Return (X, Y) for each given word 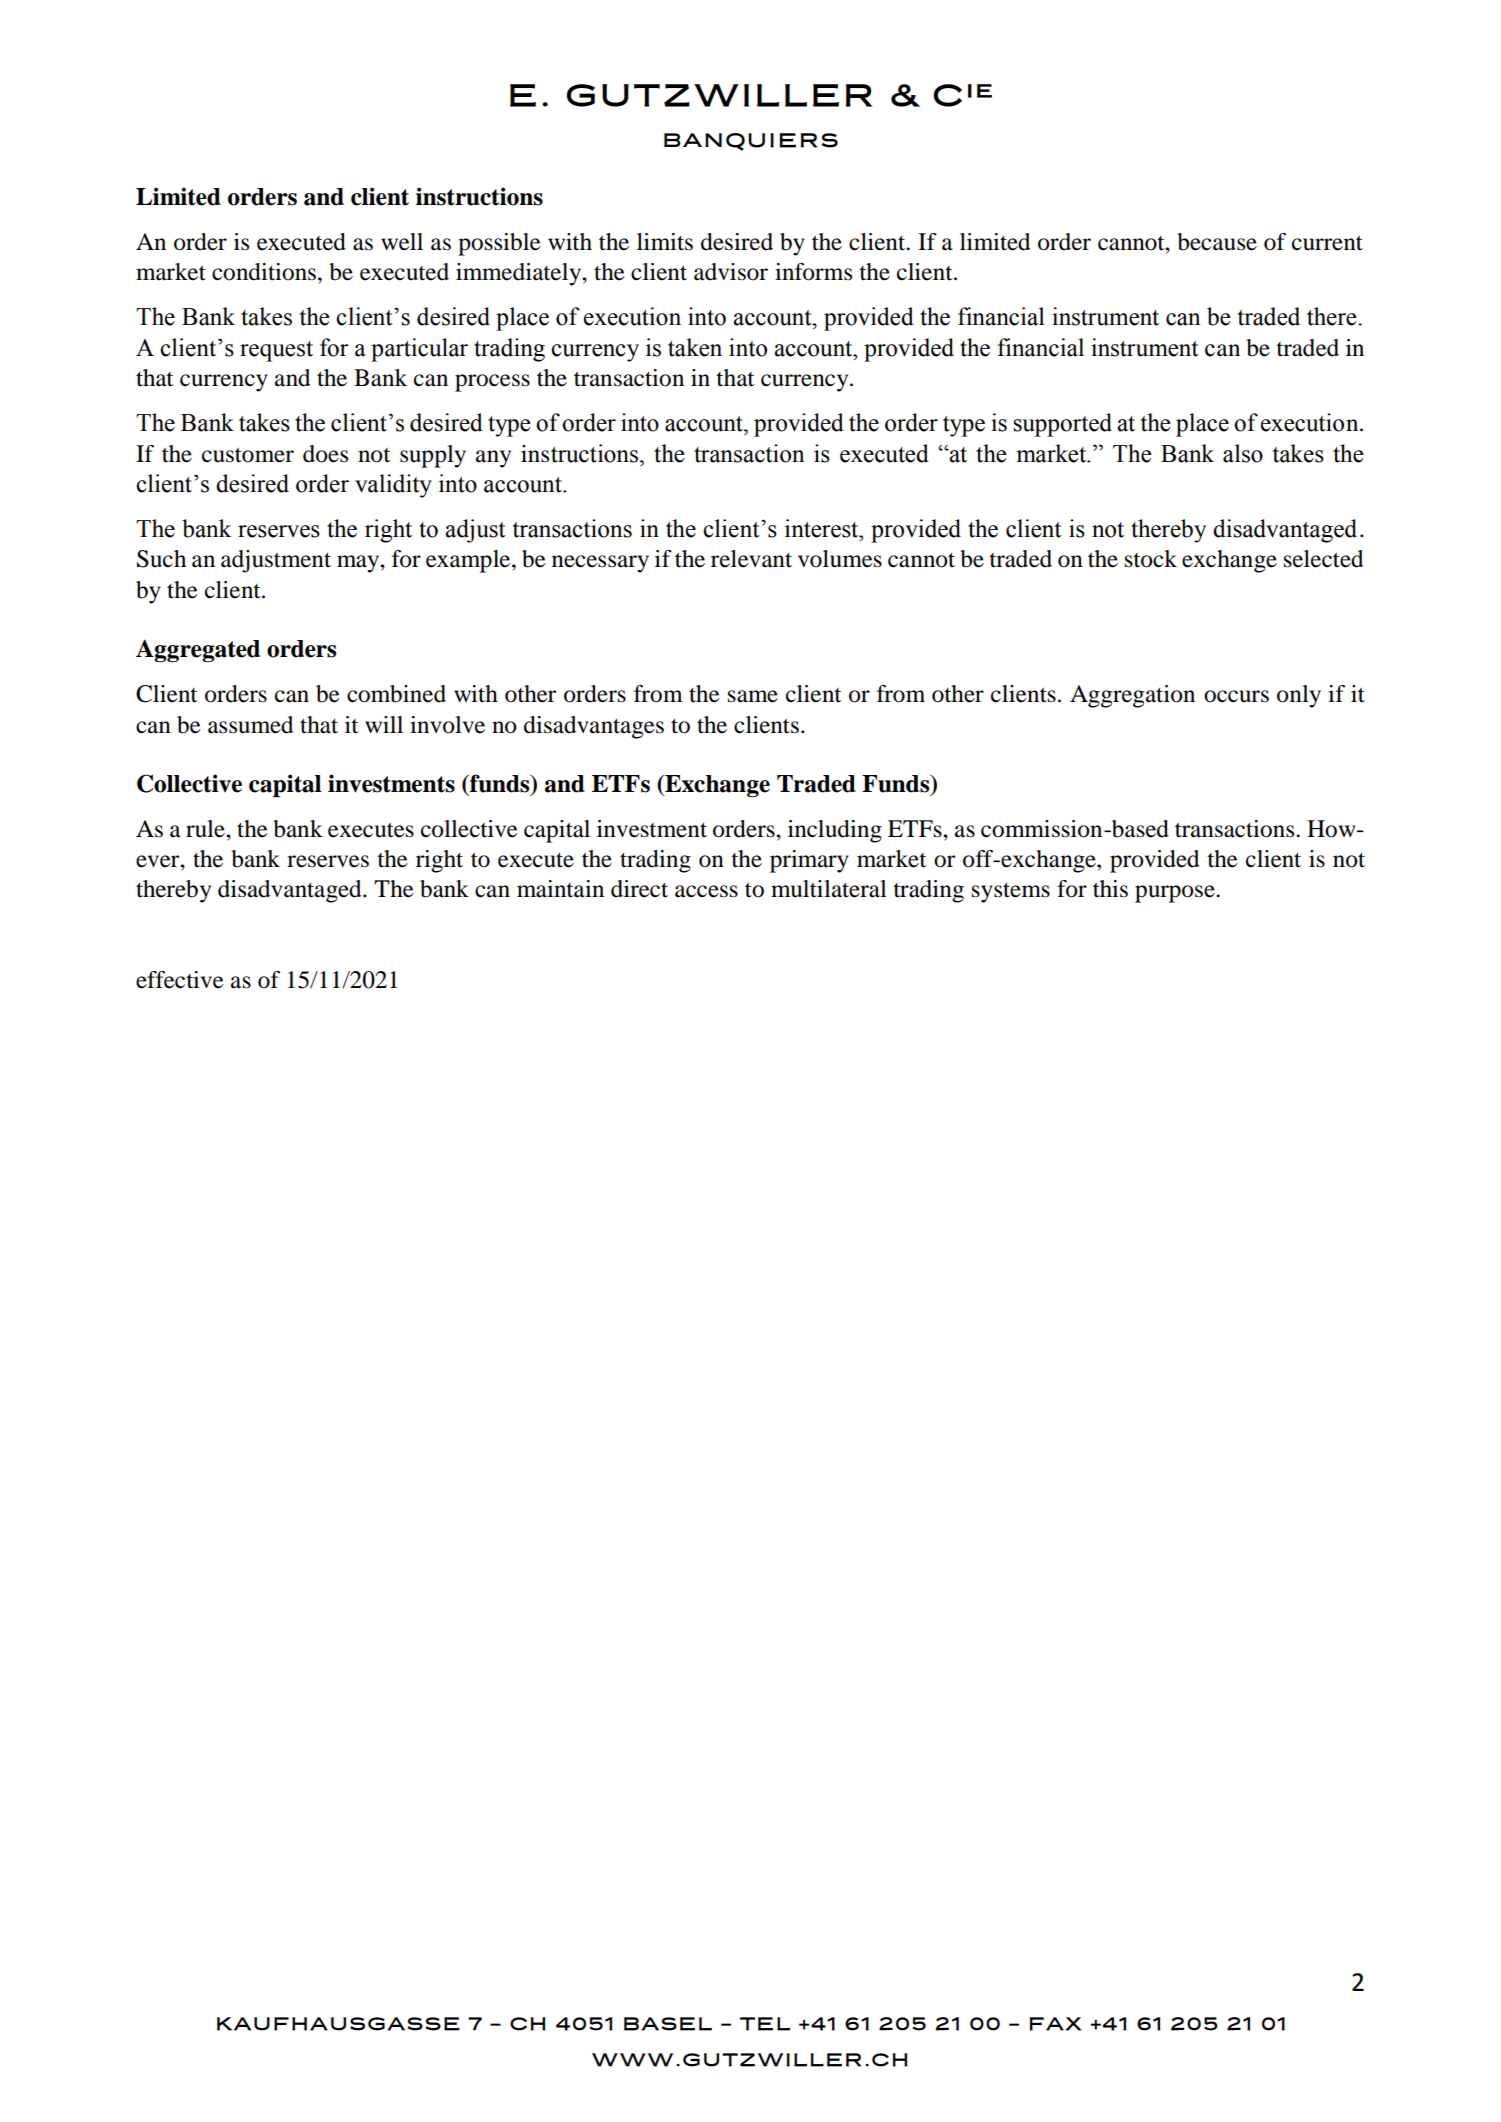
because (1217, 242)
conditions (264, 272)
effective (180, 980)
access (706, 891)
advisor (731, 272)
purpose (1176, 894)
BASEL (668, 2024)
